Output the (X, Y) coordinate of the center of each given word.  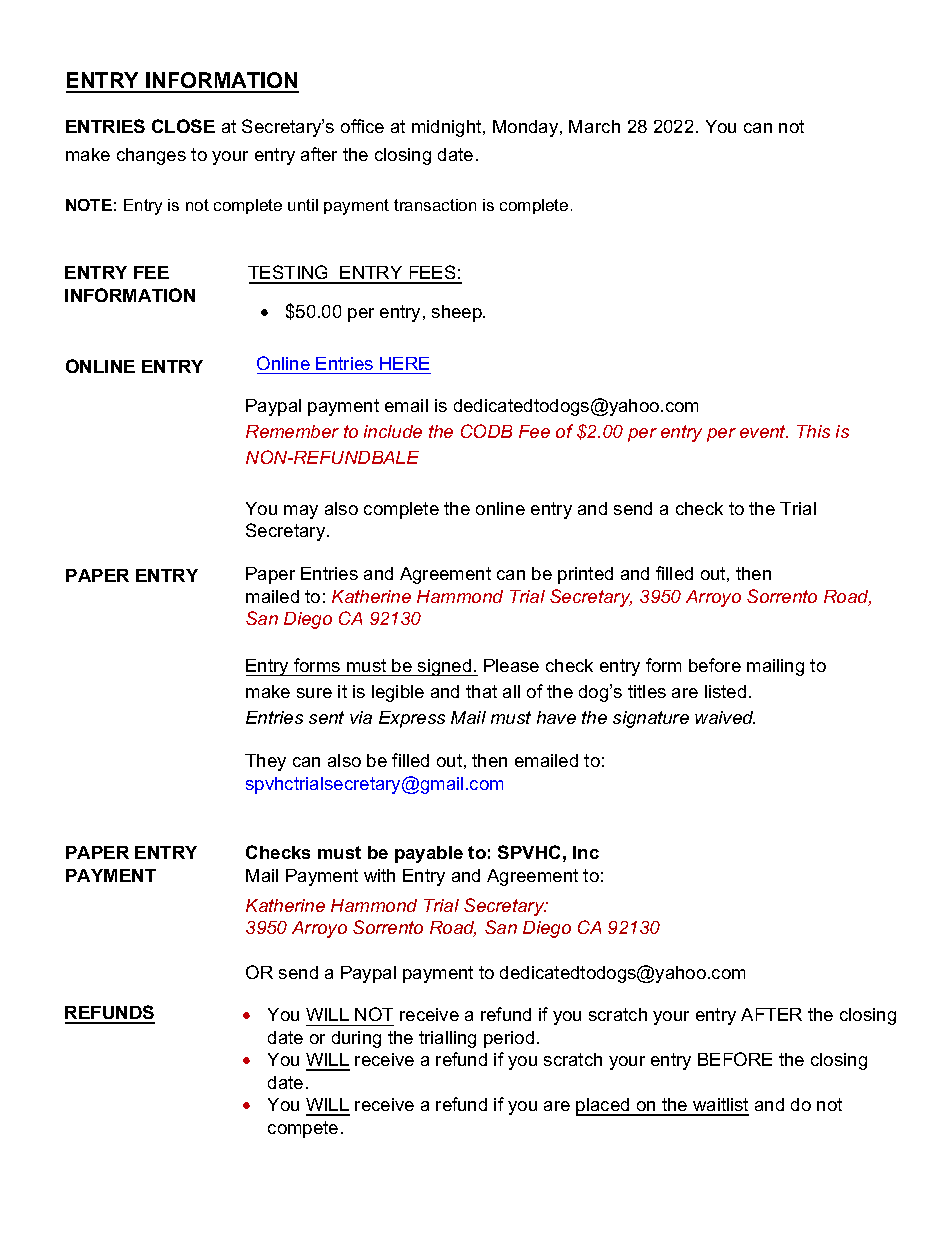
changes (151, 156)
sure (314, 693)
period (509, 1039)
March (594, 126)
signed (445, 667)
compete (303, 1129)
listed (725, 691)
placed (604, 1107)
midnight (448, 128)
